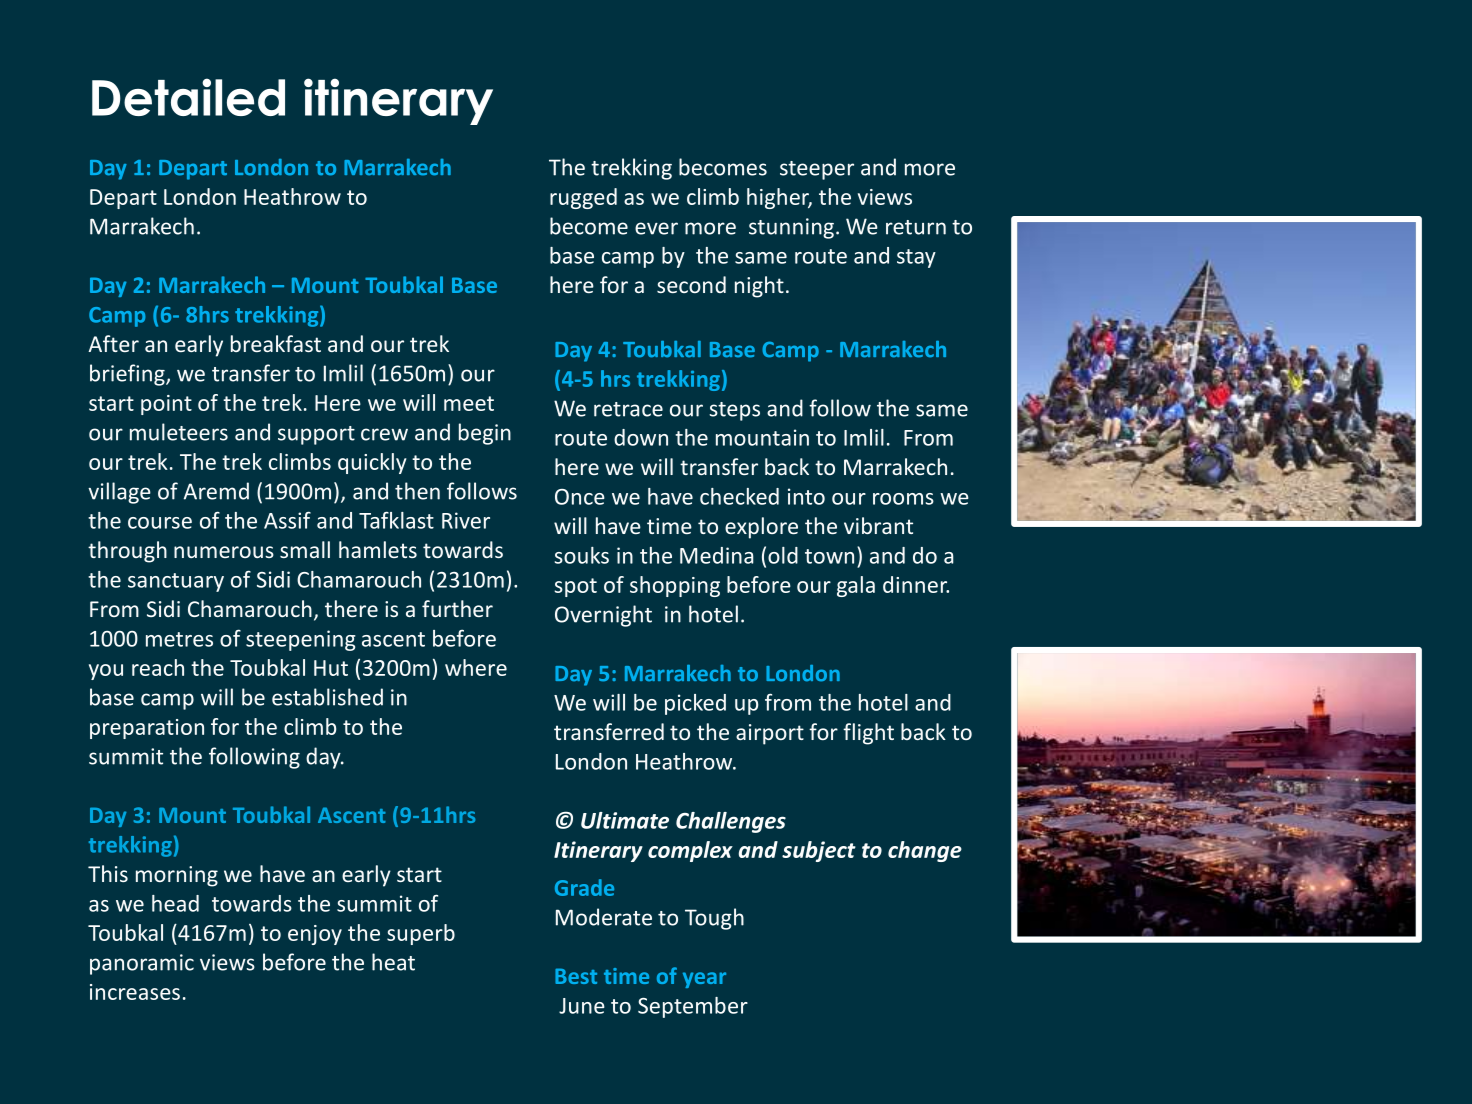 The height and width of the document is (1104, 1472). Describe the element at coordinates (583, 198) in the document. I see `rugged` at that location.
